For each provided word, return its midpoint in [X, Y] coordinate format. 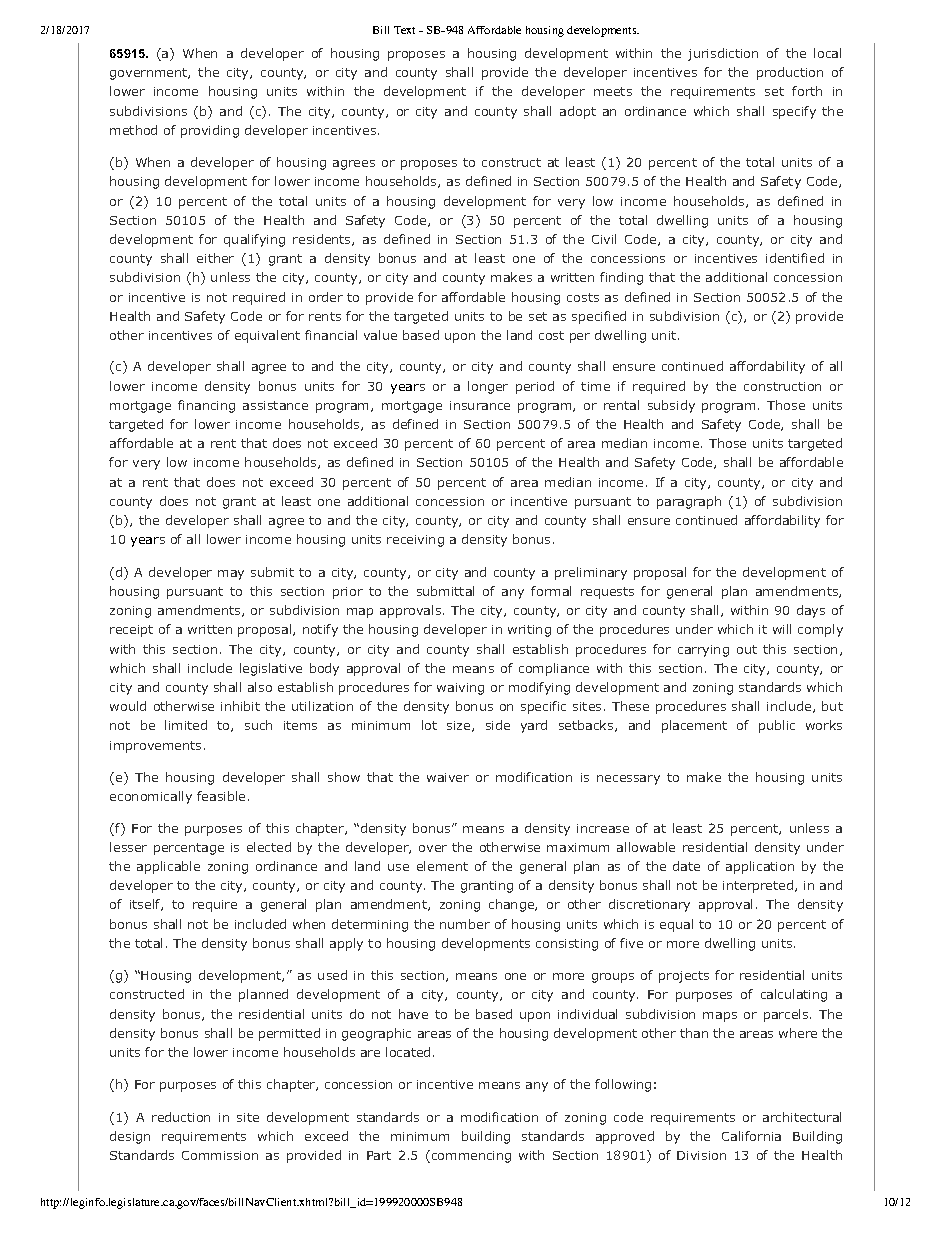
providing [210, 131]
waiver [448, 777]
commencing [470, 1156]
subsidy [671, 406]
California [751, 1136]
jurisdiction [723, 54]
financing [206, 406]
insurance [480, 405]
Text [404, 30]
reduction [181, 1117]
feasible [221, 796]
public [777, 726]
